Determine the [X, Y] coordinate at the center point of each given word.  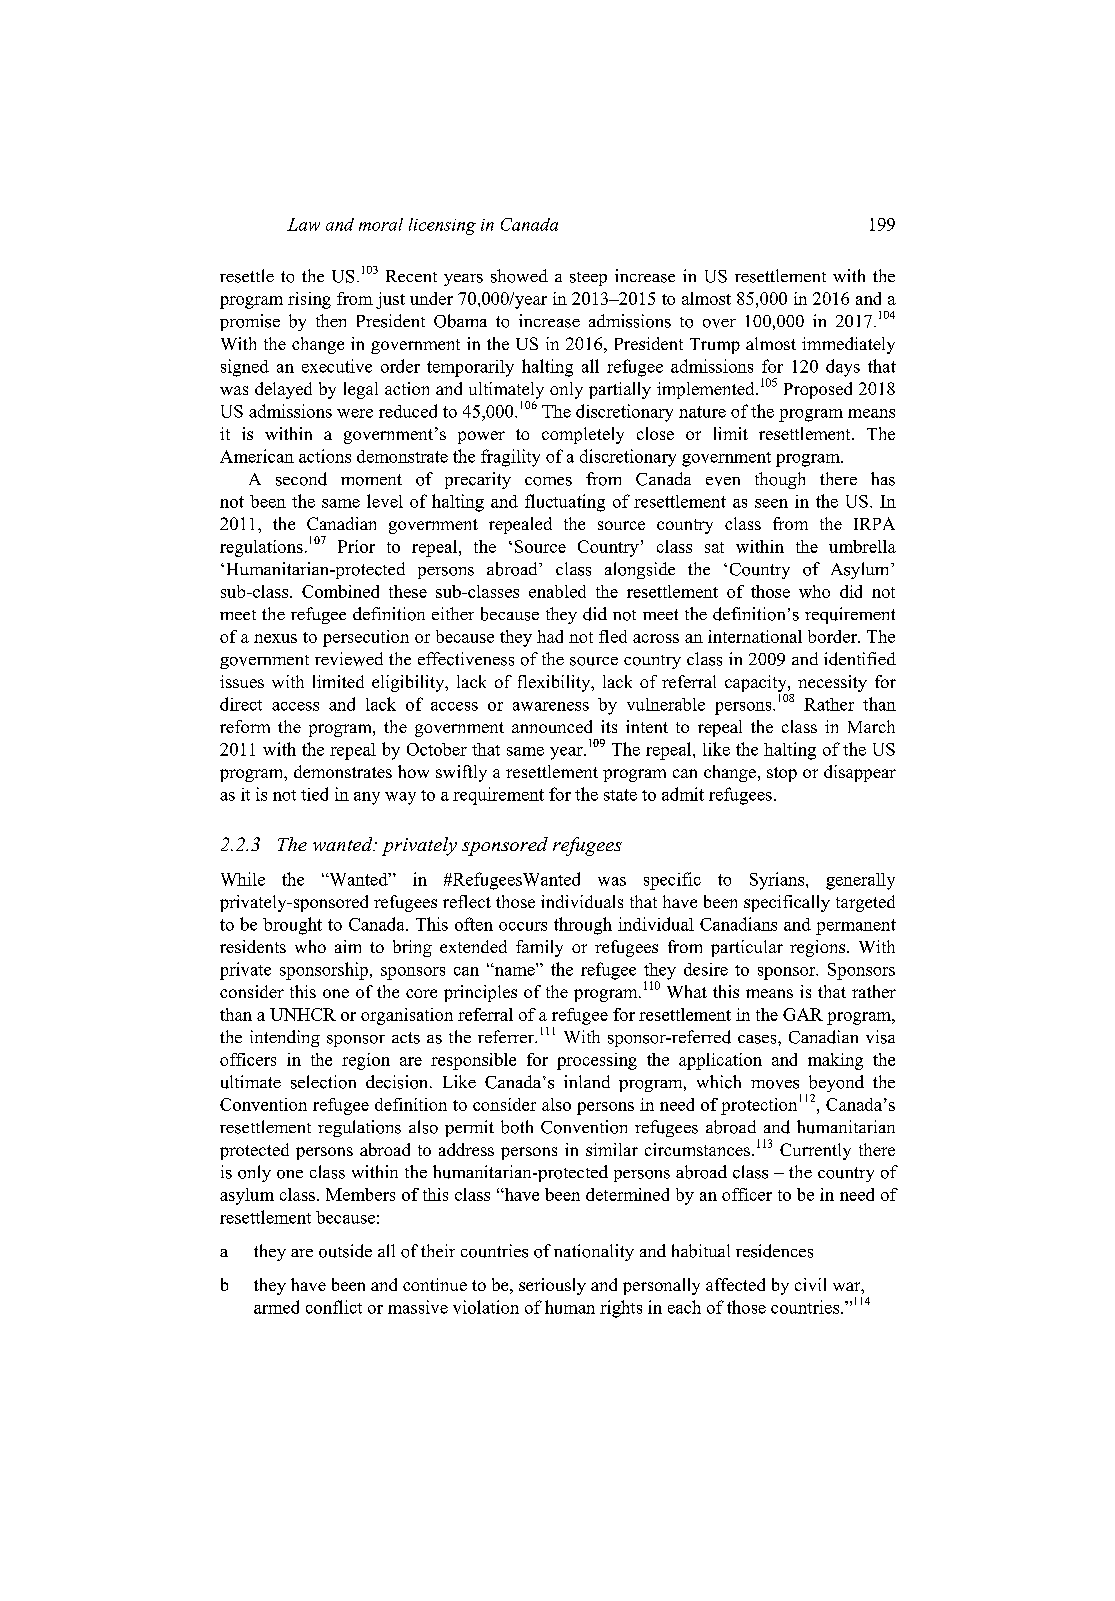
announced [552, 726]
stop [782, 774]
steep [588, 279]
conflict [334, 1307]
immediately [848, 345]
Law [303, 224]
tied [314, 794]
